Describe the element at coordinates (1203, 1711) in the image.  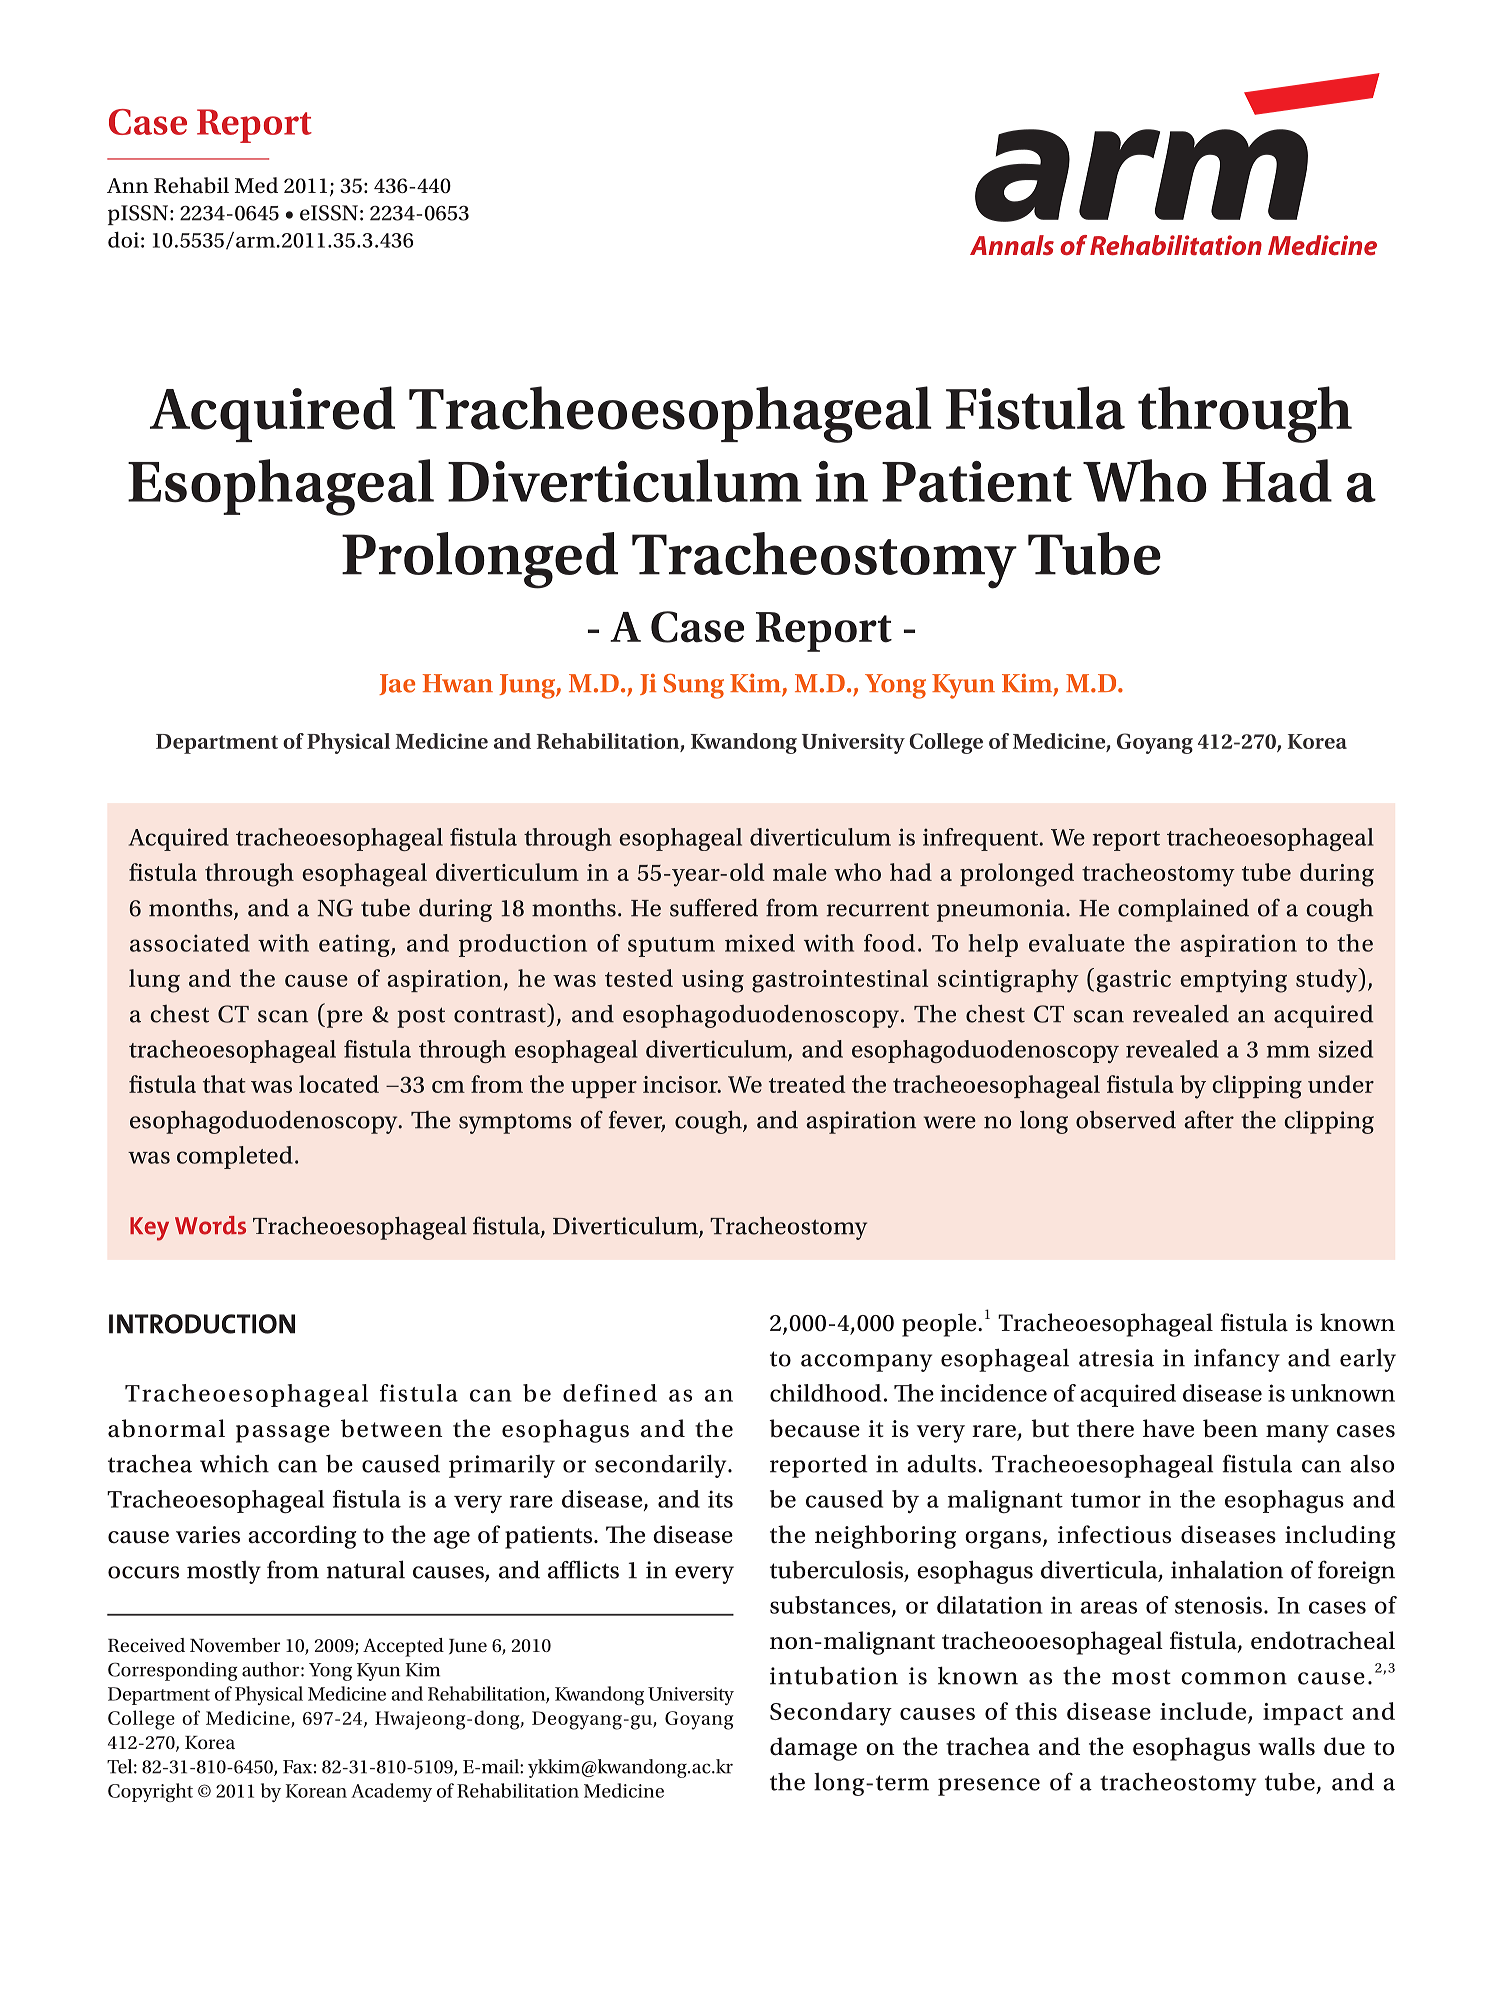
I see `include` at that location.
